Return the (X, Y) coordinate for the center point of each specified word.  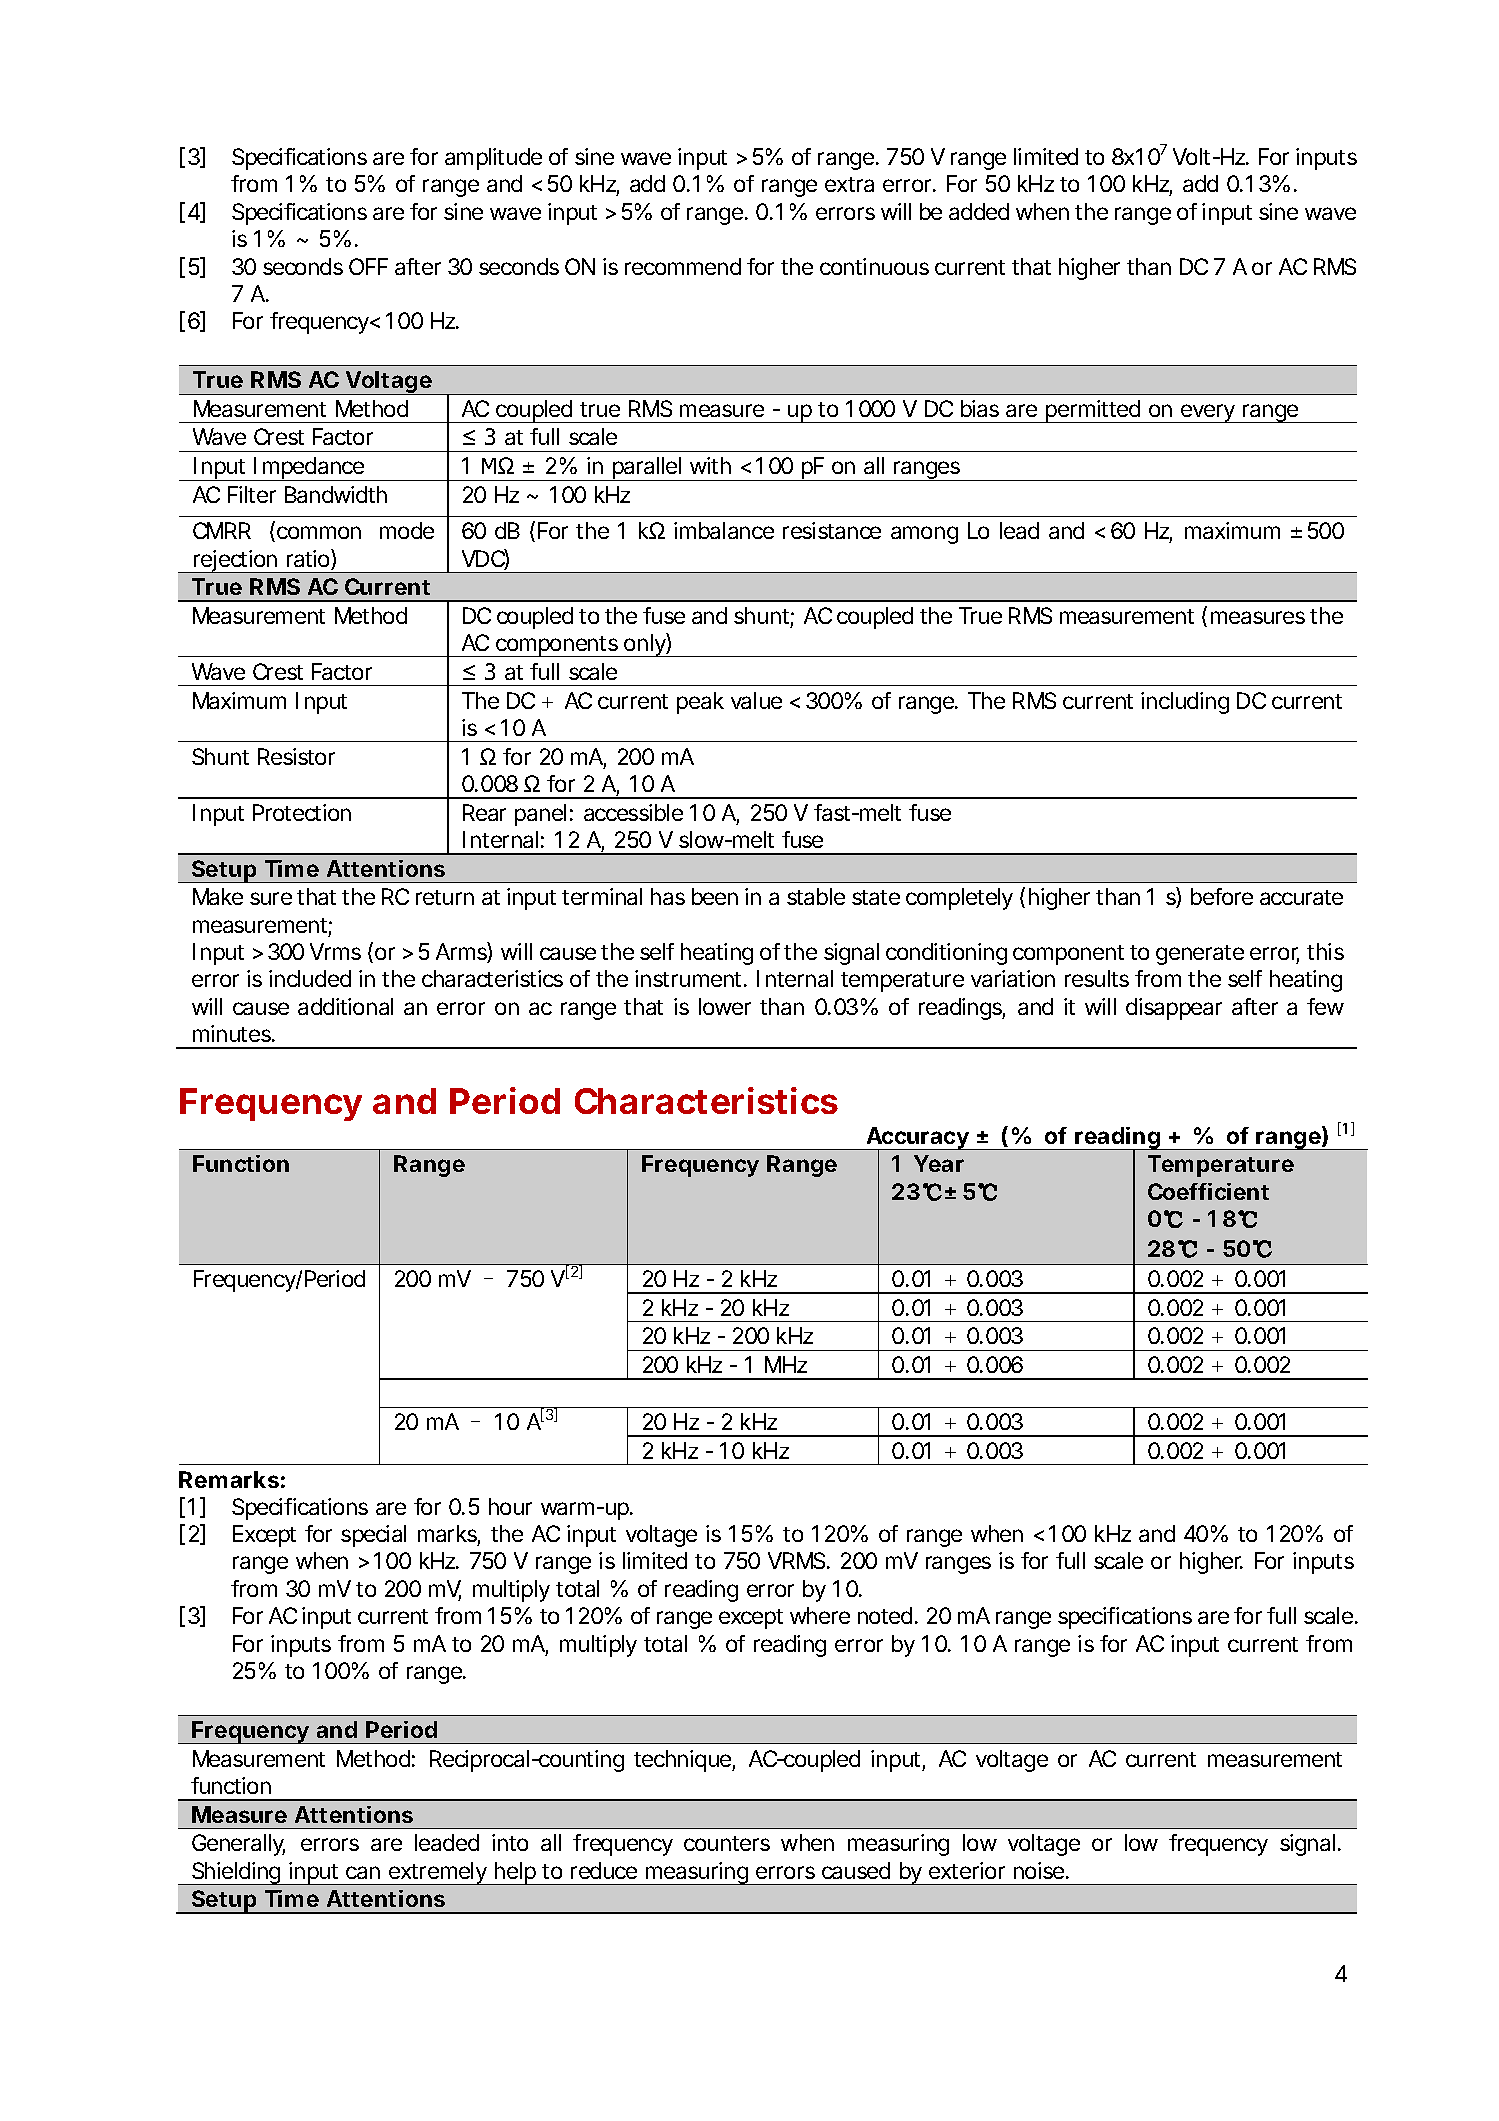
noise (1039, 1870)
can (363, 1872)
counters (727, 1843)
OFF (368, 266)
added (979, 211)
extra (849, 184)
